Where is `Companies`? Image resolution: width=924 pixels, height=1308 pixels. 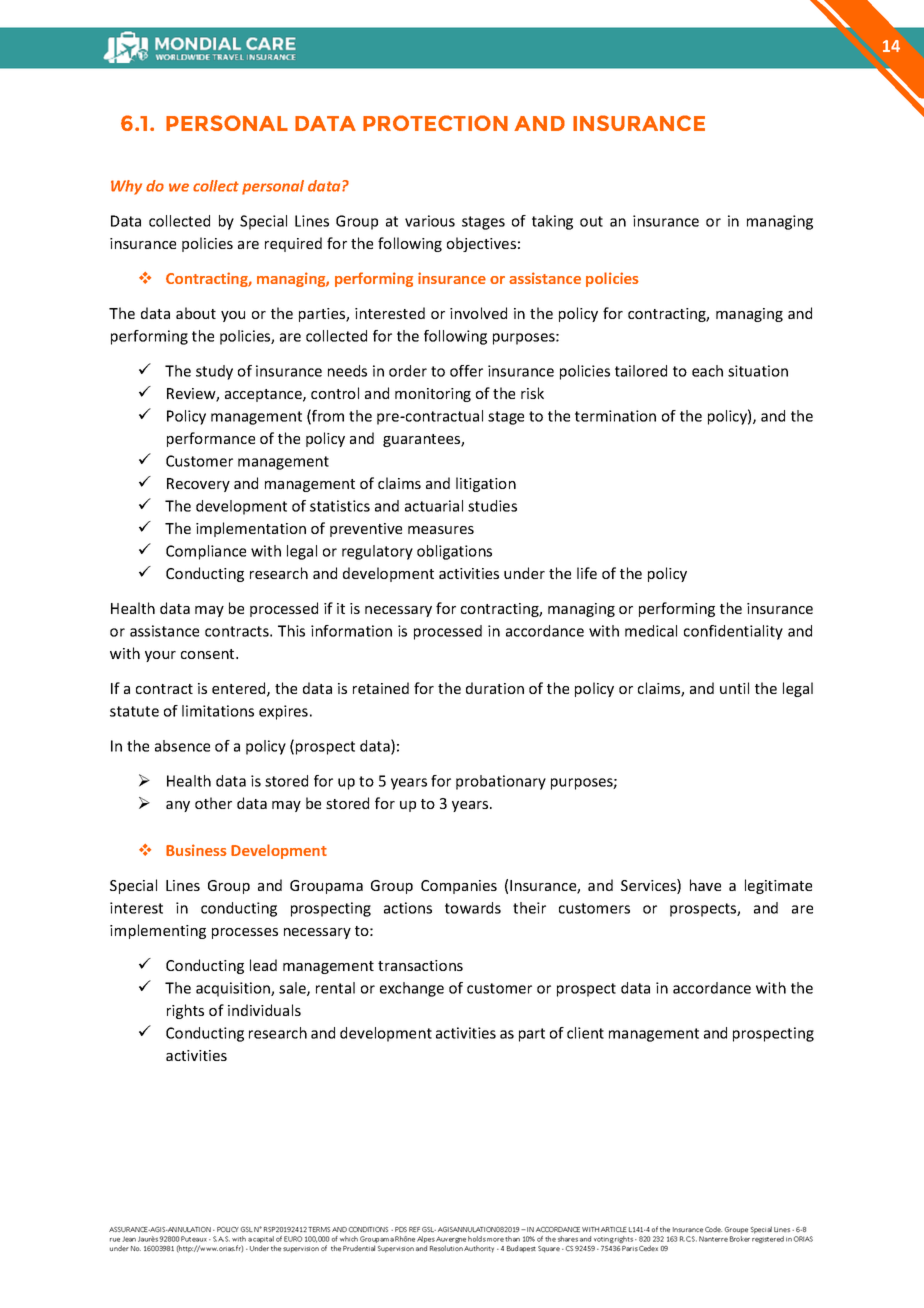 Companies is located at coordinates (459, 887).
